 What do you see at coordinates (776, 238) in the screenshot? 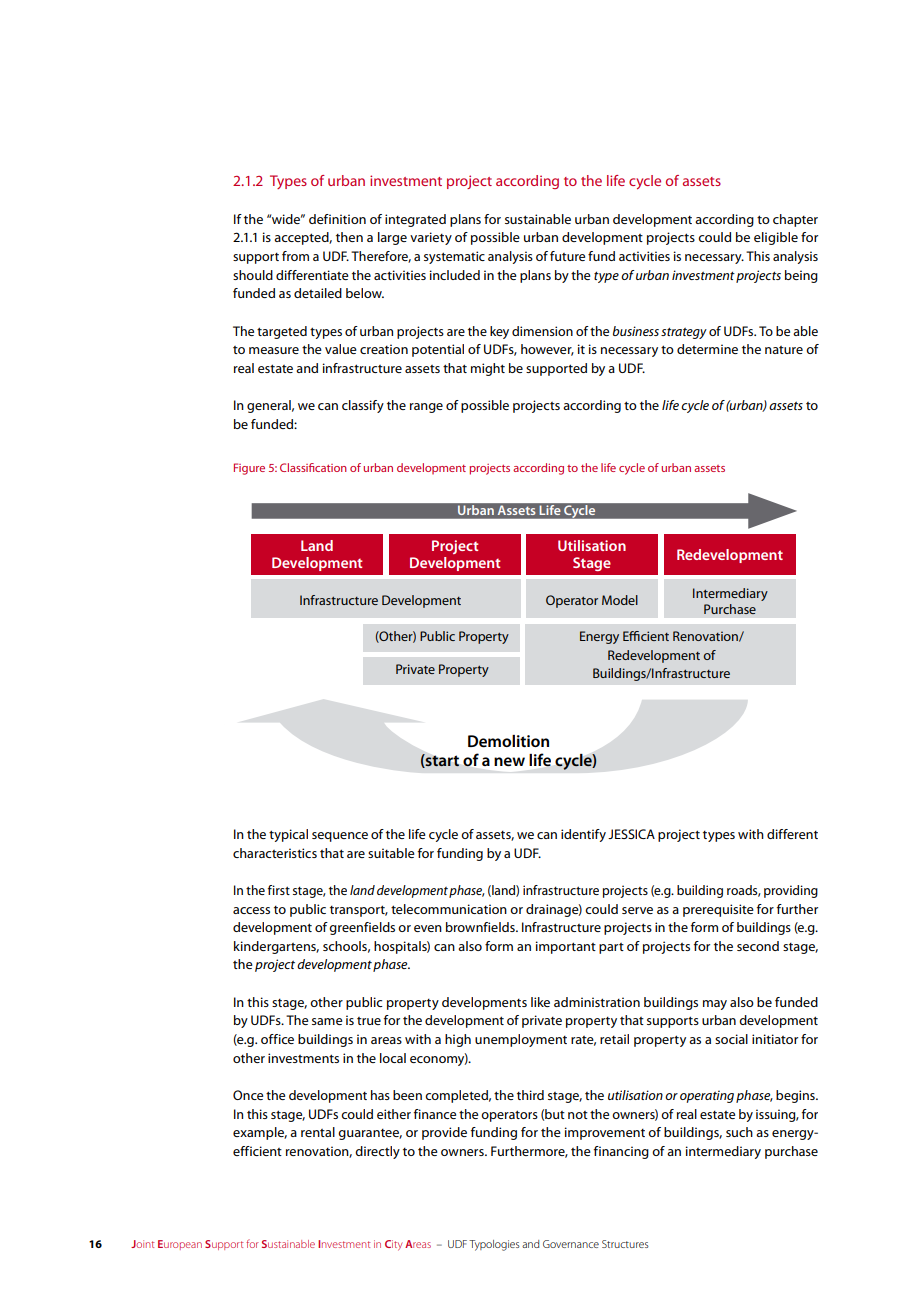
I see `eligible` at bounding box center [776, 238].
